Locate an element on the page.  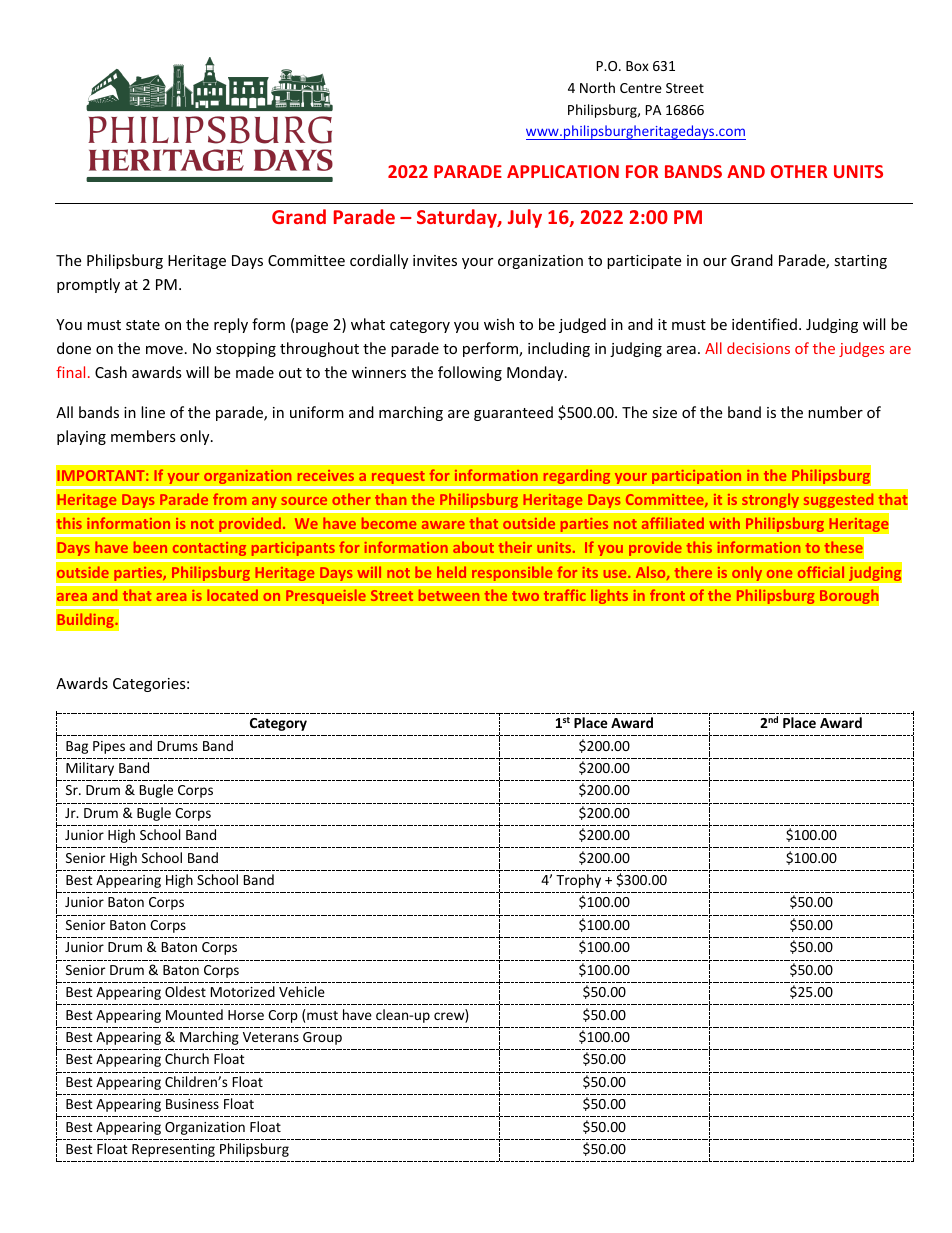
number is located at coordinates (835, 412).
